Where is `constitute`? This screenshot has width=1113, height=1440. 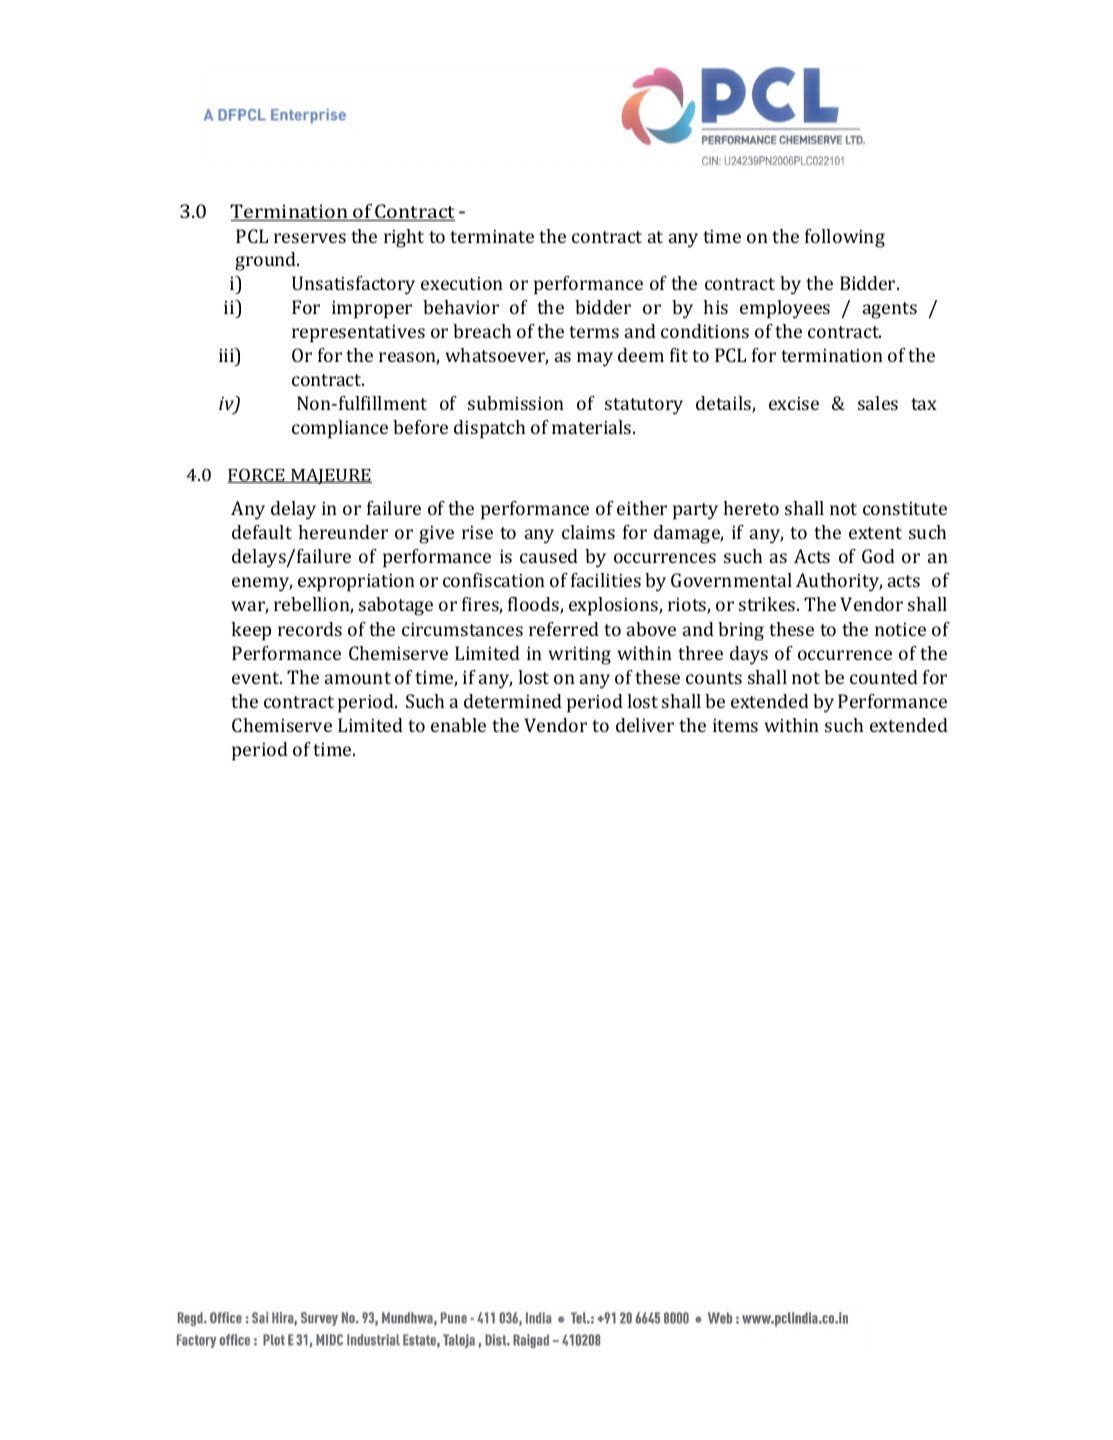
constitute is located at coordinates (905, 508).
